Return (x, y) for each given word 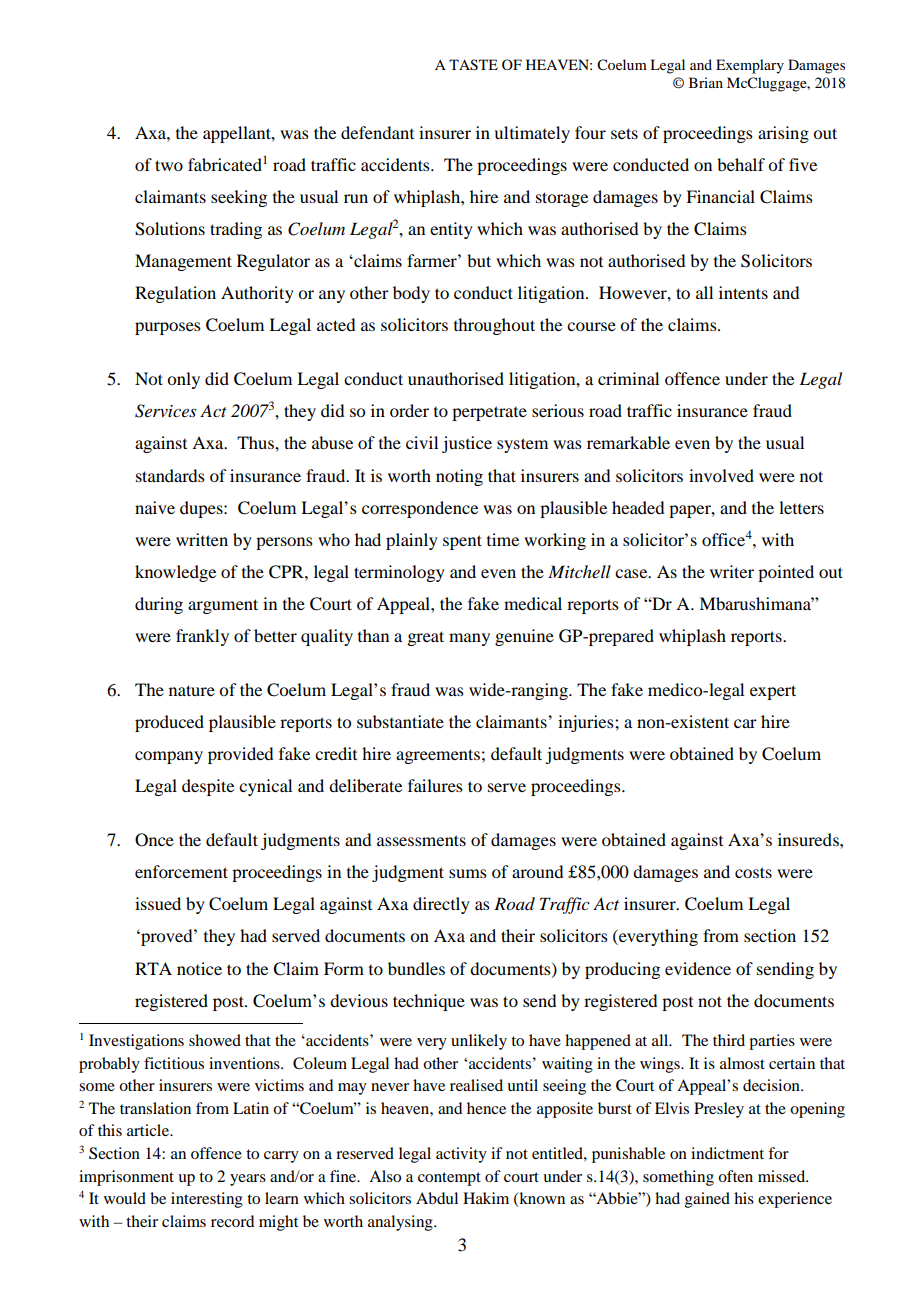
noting (459, 477)
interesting (207, 1200)
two (169, 165)
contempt (449, 1179)
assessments (421, 840)
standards (170, 475)
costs (753, 872)
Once (154, 840)
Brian (706, 82)
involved (721, 475)
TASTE (473, 65)
